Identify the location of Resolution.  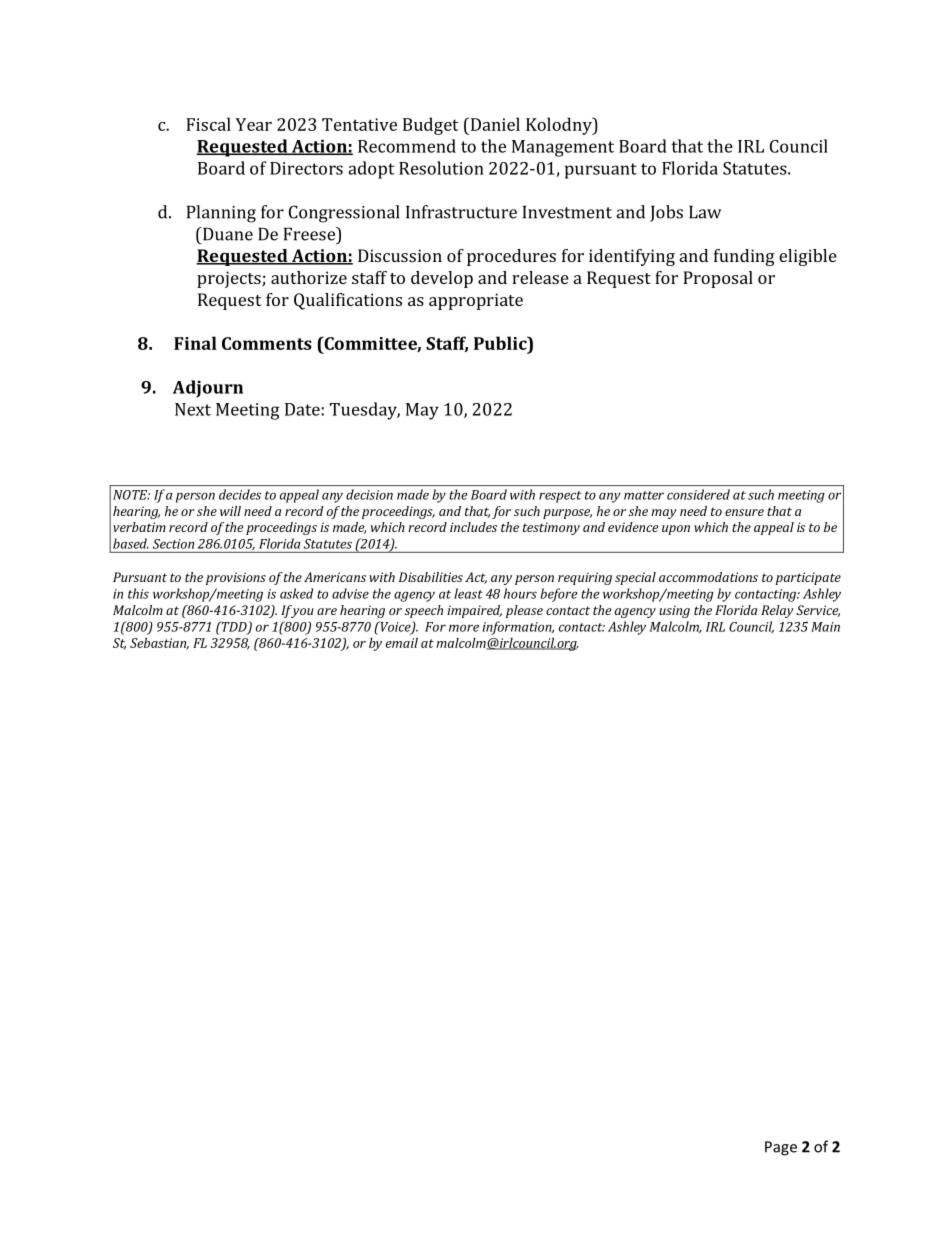
(441, 168).
